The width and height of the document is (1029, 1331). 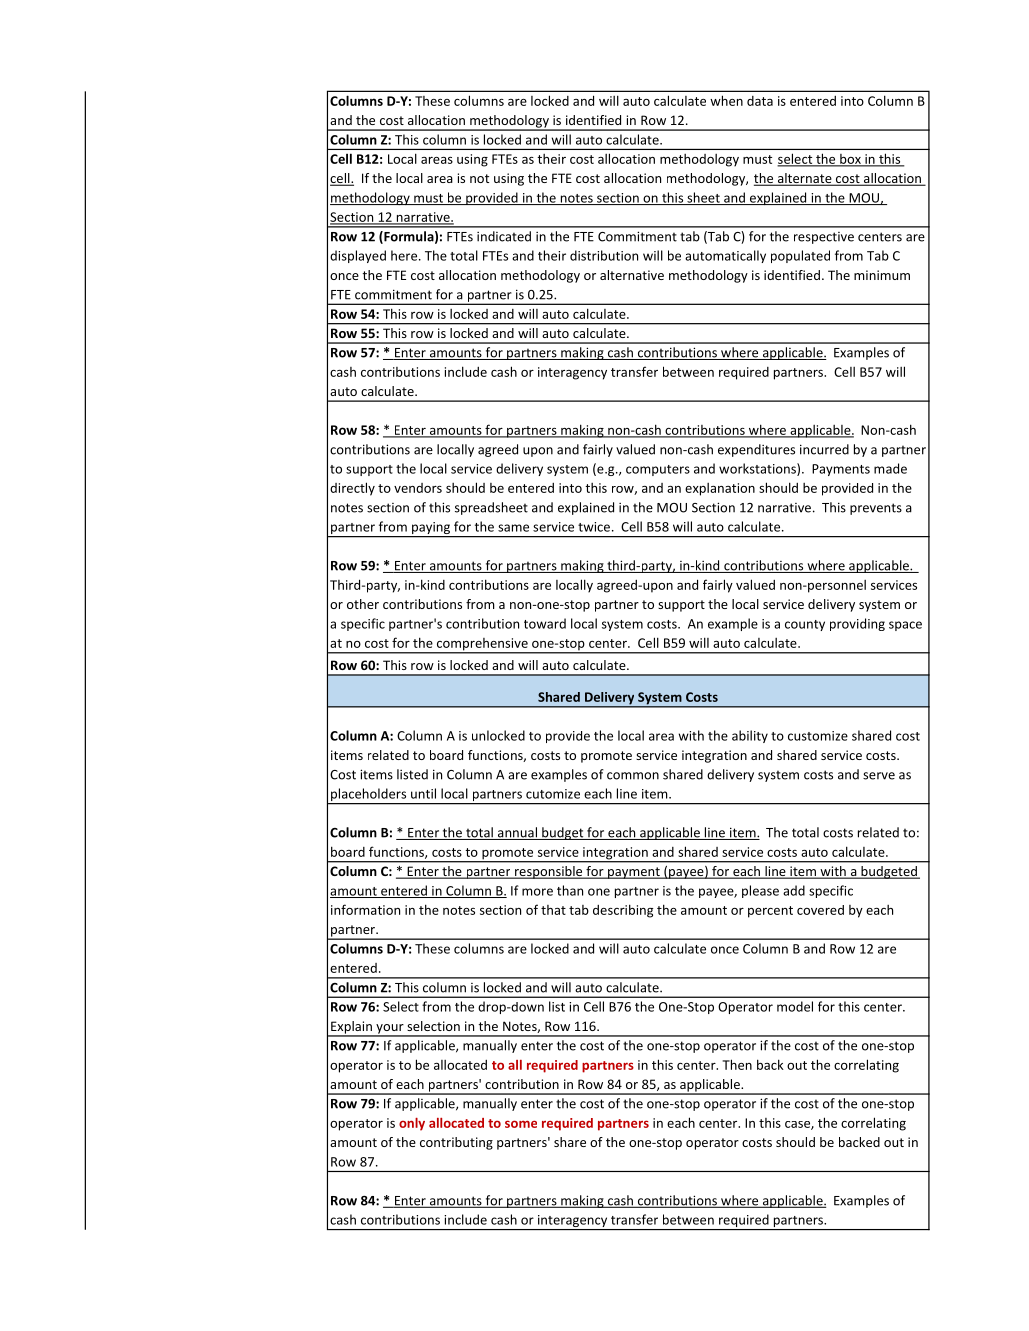 I want to click on alternate, so click(x=804, y=179).
